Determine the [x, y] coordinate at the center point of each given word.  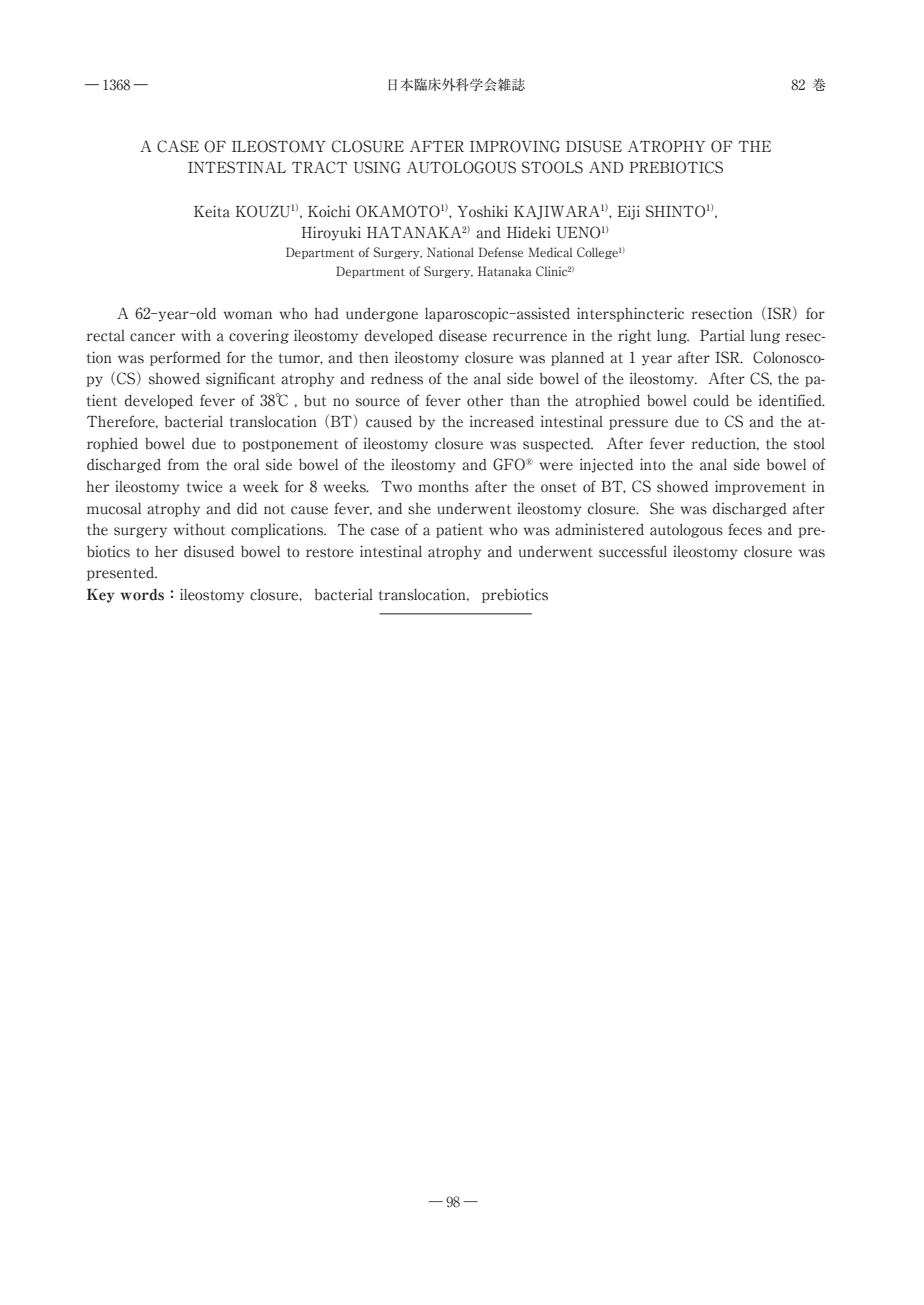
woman [247, 315]
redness [397, 379]
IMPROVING [515, 146]
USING [377, 167]
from [183, 464]
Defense [500, 252]
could [711, 401]
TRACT [320, 167]
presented [122, 574]
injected [606, 465]
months [443, 486]
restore [330, 553]
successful [633, 551]
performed [185, 358]
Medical [550, 252]
